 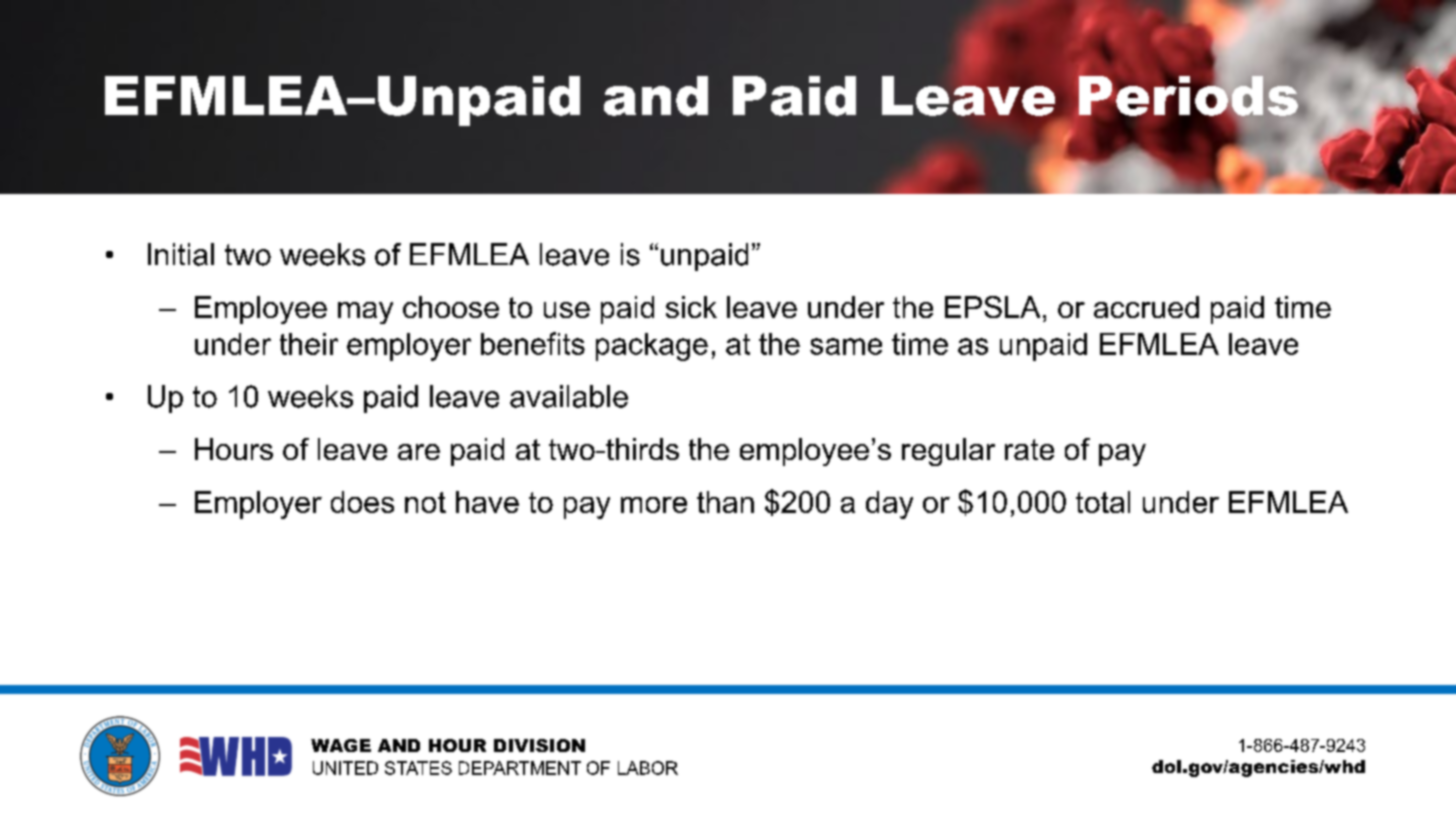 What do you see at coordinates (362, 502) in the screenshot?
I see `does` at bounding box center [362, 502].
